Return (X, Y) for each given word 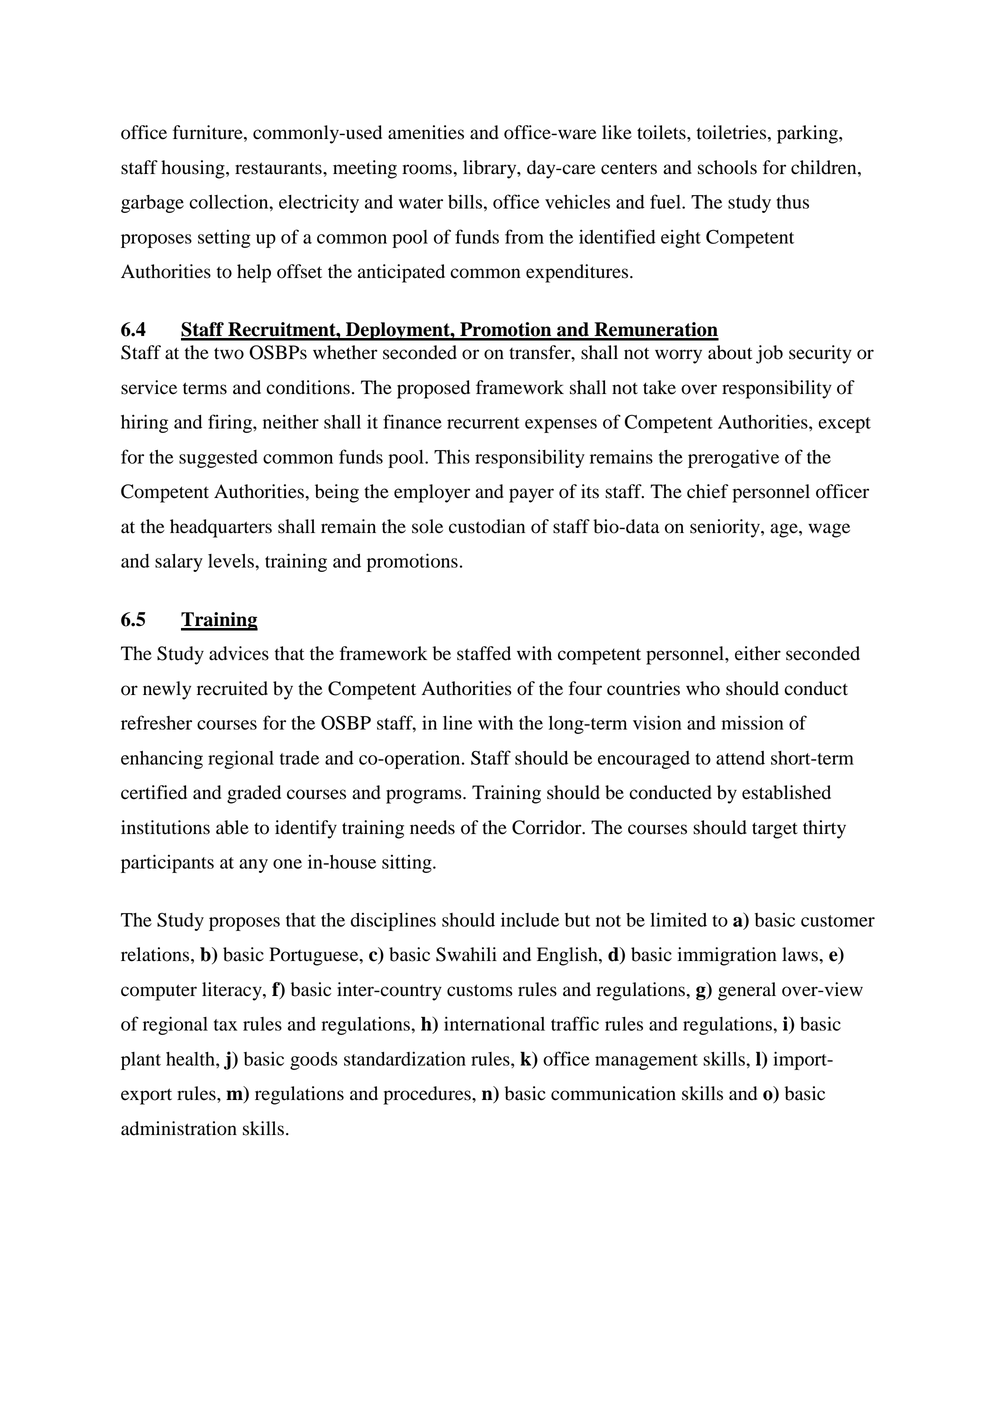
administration (179, 1128)
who (703, 688)
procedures (428, 1095)
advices (239, 653)
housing (194, 169)
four (585, 688)
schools (727, 167)
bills (465, 201)
